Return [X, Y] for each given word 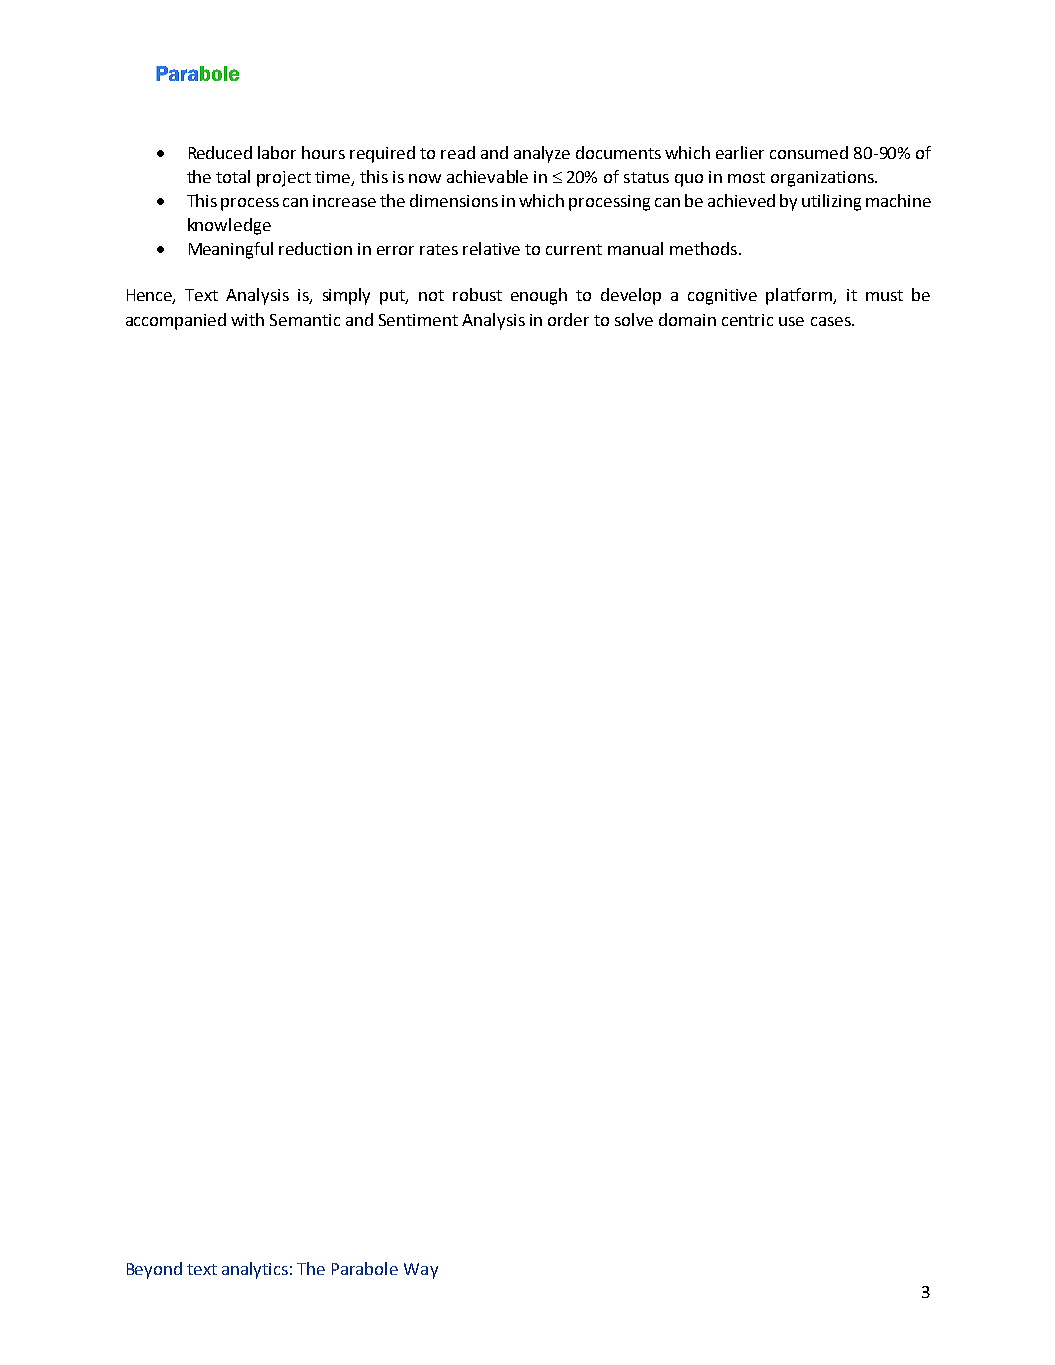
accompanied [176, 321]
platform [800, 296]
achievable [487, 176]
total [233, 176]
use [791, 321]
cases [832, 321]
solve [634, 319]
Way [421, 1271]
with [247, 319]
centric [747, 320]
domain [687, 319]
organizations [823, 179]
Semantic [305, 320]
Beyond [154, 1270]
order [568, 319]
